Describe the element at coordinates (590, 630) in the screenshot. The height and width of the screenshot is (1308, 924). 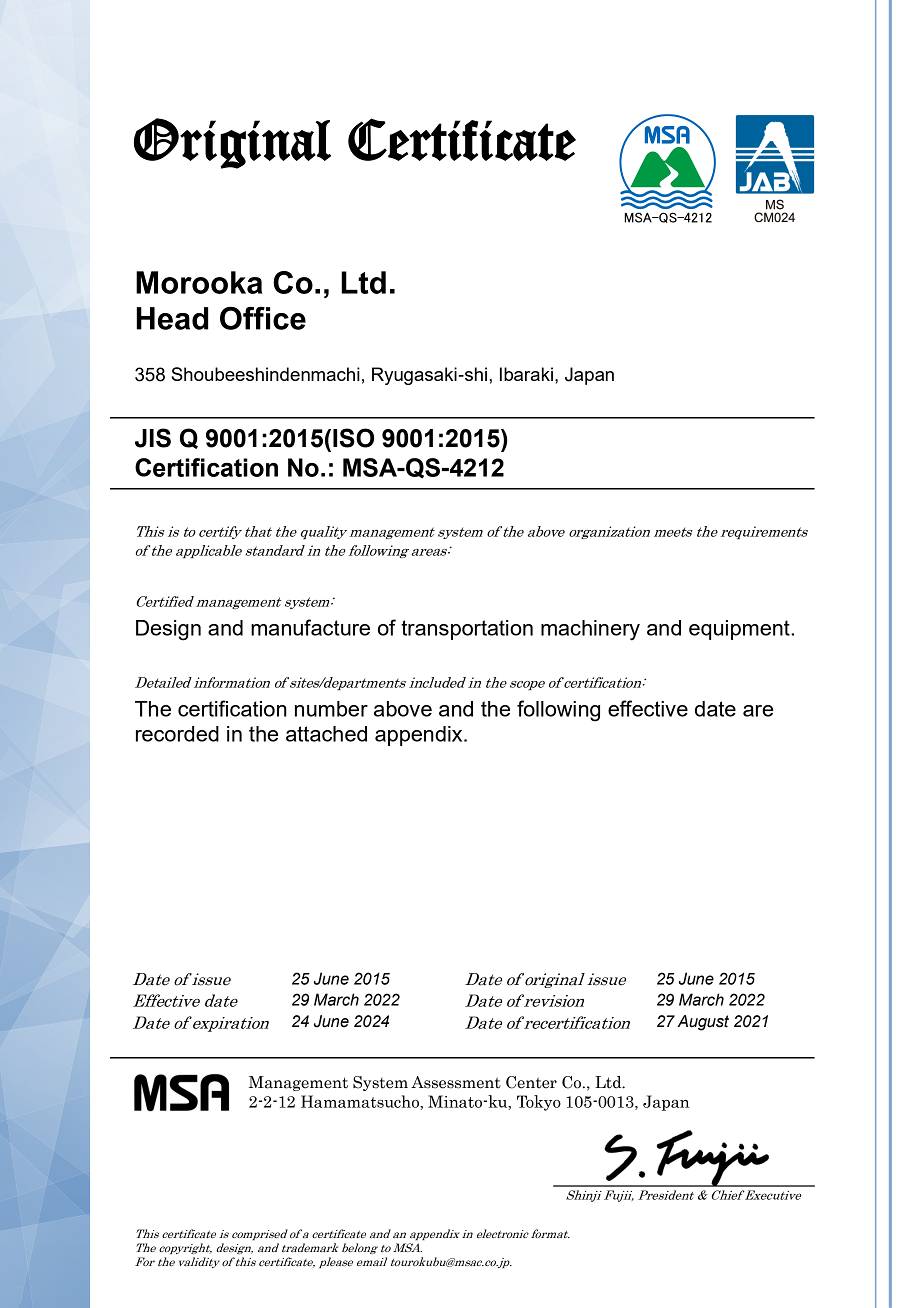
I see `machinery` at that location.
